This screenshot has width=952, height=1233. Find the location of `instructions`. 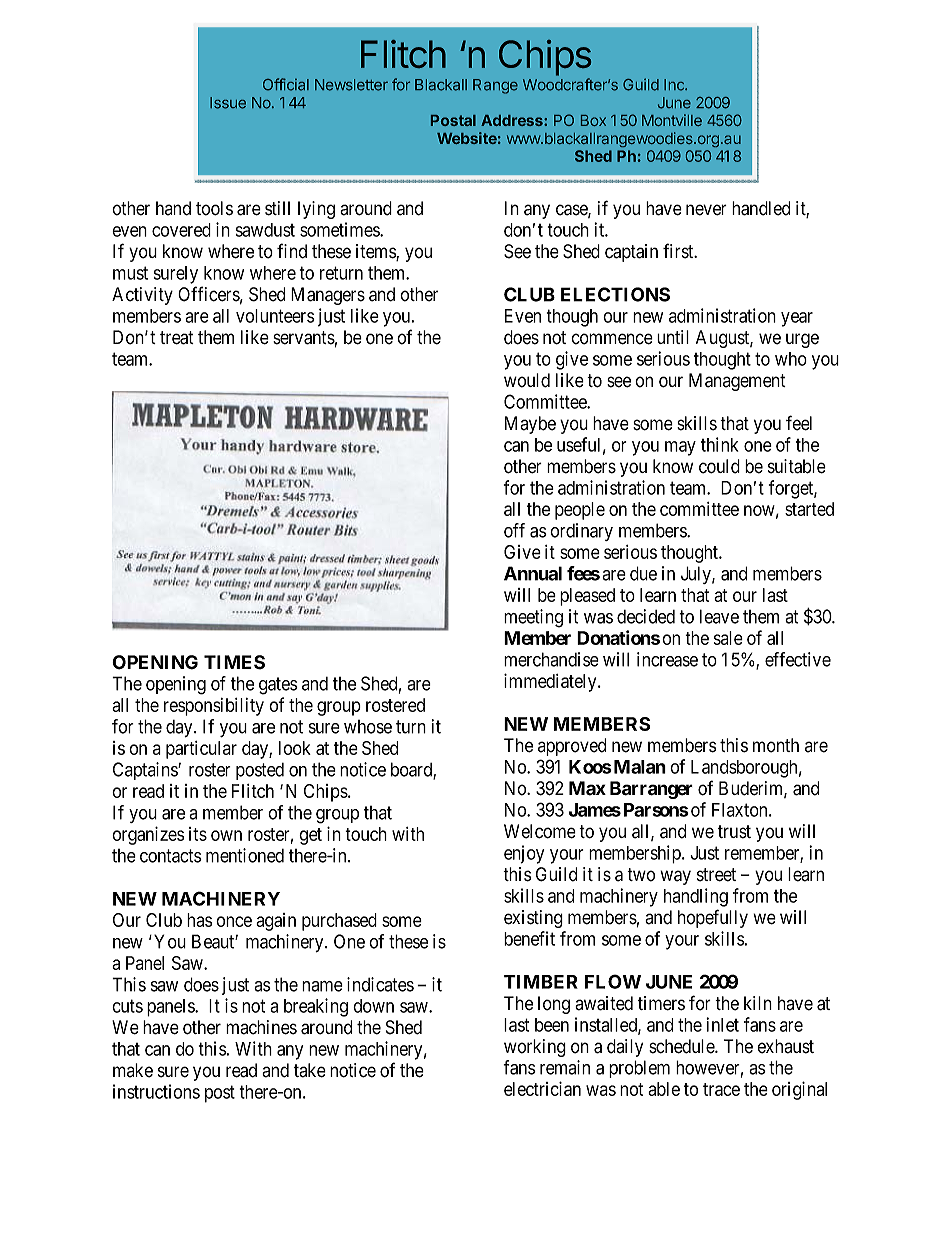

instructions is located at coordinates (156, 1091).
